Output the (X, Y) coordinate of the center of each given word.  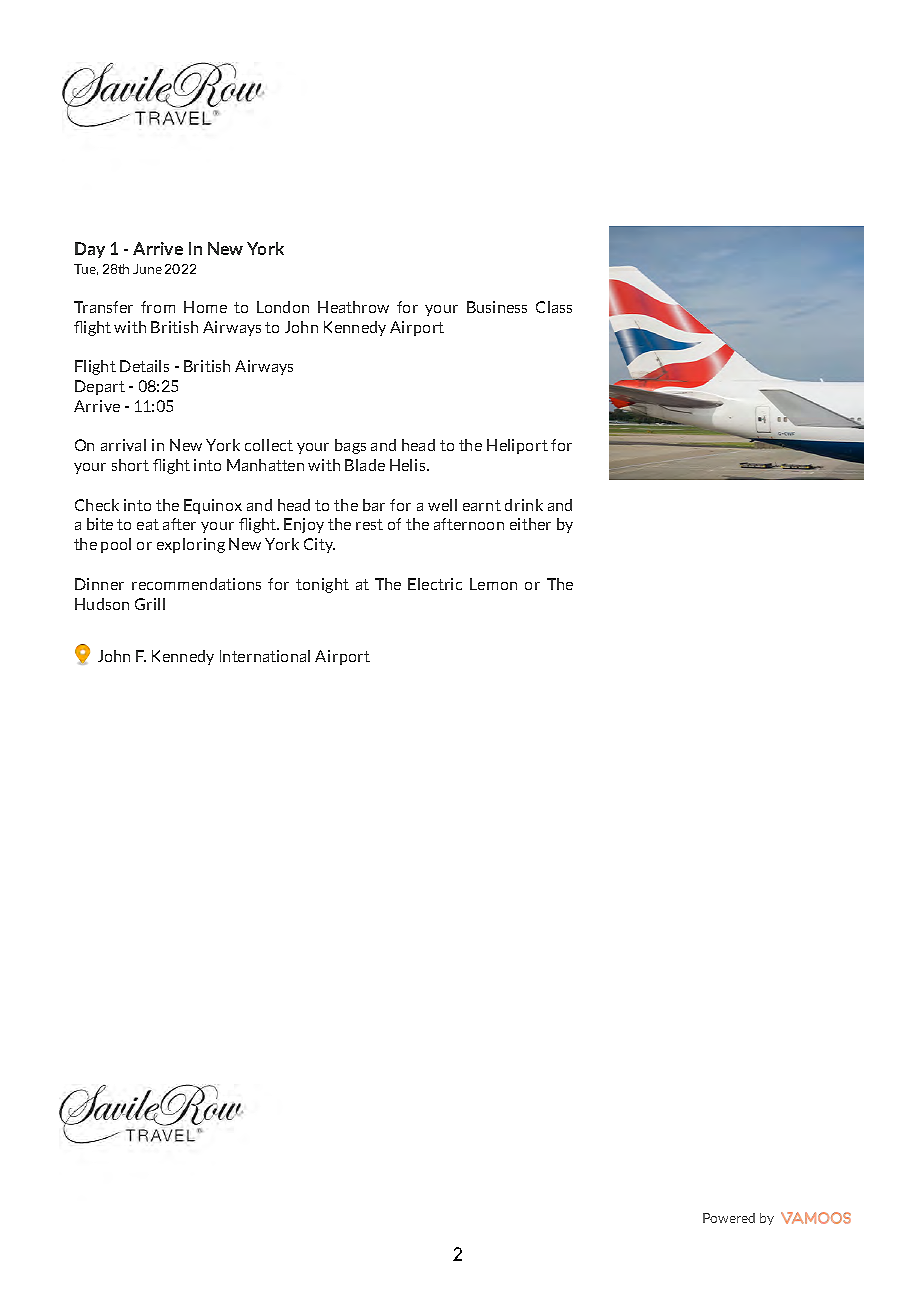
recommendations (196, 584)
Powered (729, 1218)
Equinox (213, 506)
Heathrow (353, 307)
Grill (150, 604)
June (147, 269)
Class (554, 307)
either (530, 524)
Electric (435, 584)
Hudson (102, 604)
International (265, 656)
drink (524, 505)
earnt (482, 505)
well (442, 505)
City (319, 545)
